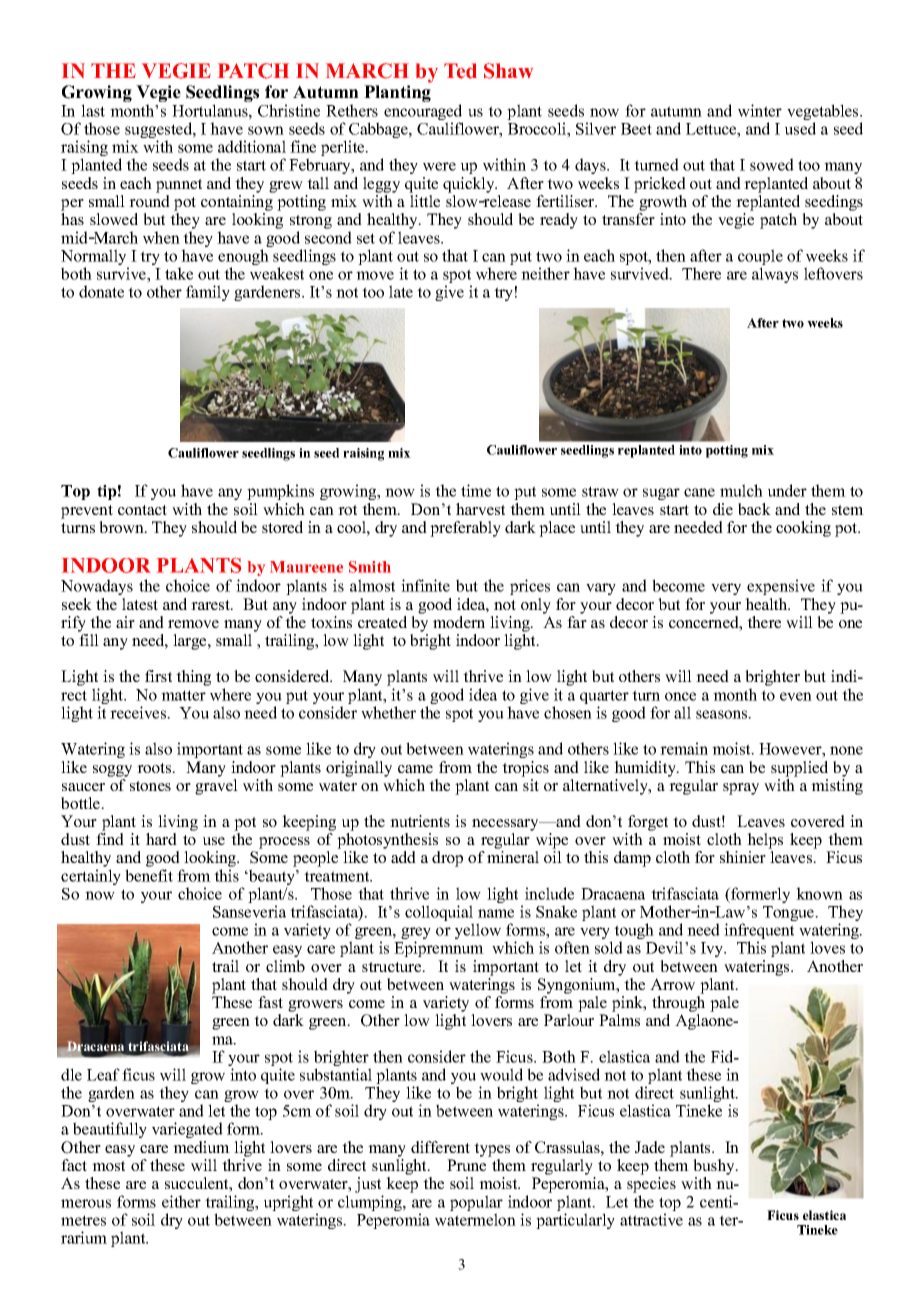 This screenshot has width=924, height=1308. Describe the element at coordinates (252, 146) in the screenshot. I see `additional` at that location.
